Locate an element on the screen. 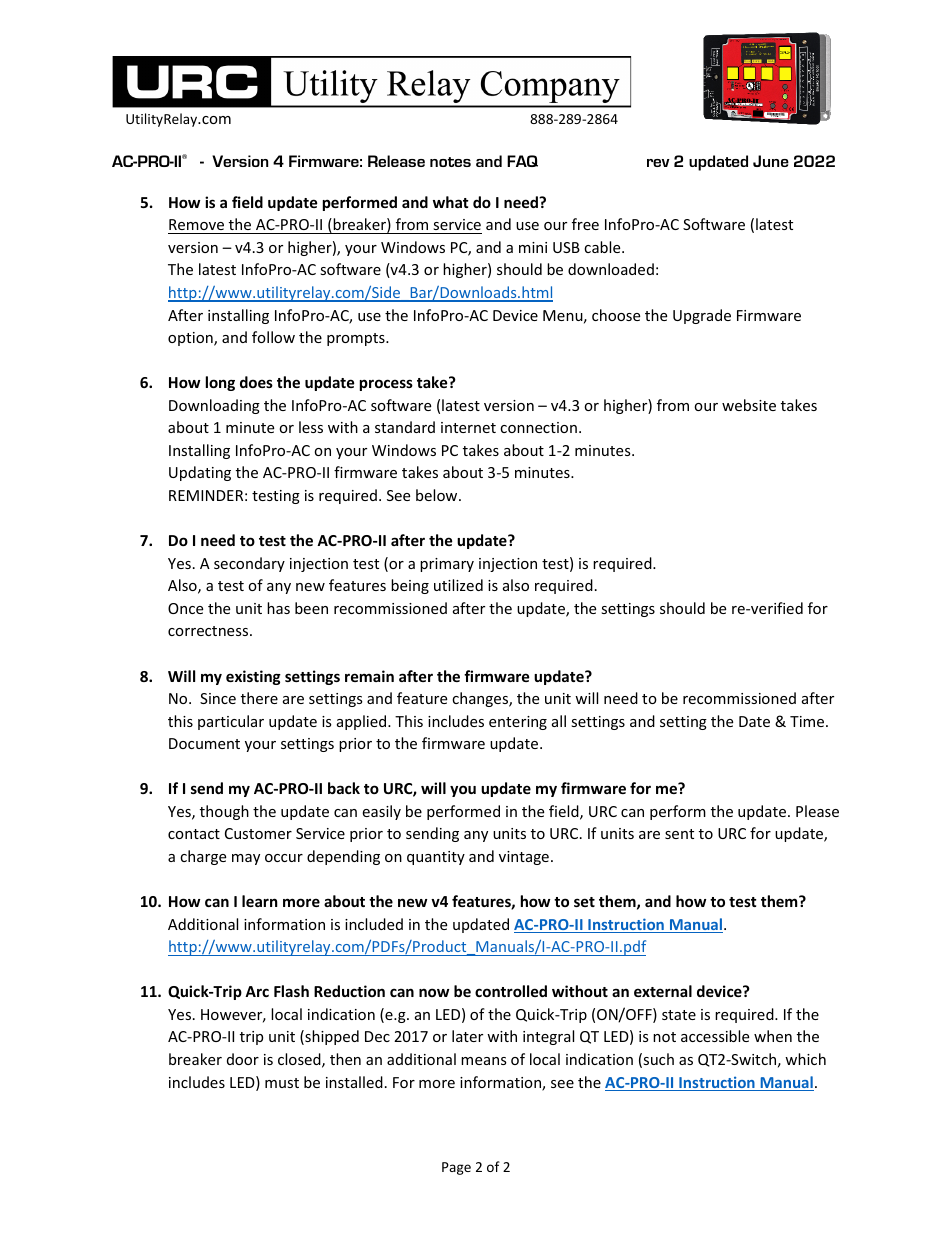 The image size is (952, 1233). must is located at coordinates (282, 1083).
